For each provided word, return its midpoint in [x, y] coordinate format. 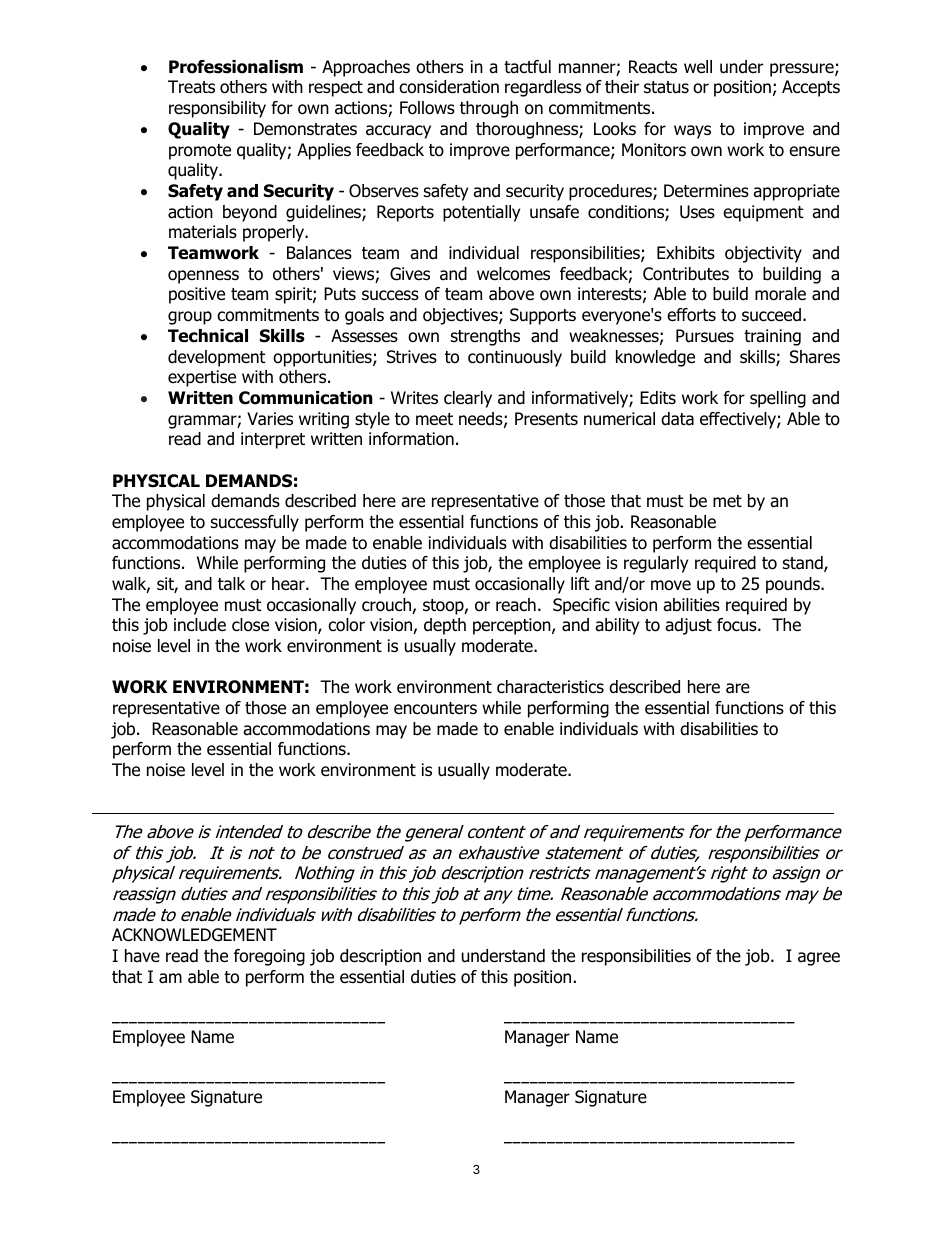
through [489, 109]
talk [231, 584]
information [411, 439]
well [698, 67]
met [727, 501]
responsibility [217, 109]
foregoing [269, 957]
